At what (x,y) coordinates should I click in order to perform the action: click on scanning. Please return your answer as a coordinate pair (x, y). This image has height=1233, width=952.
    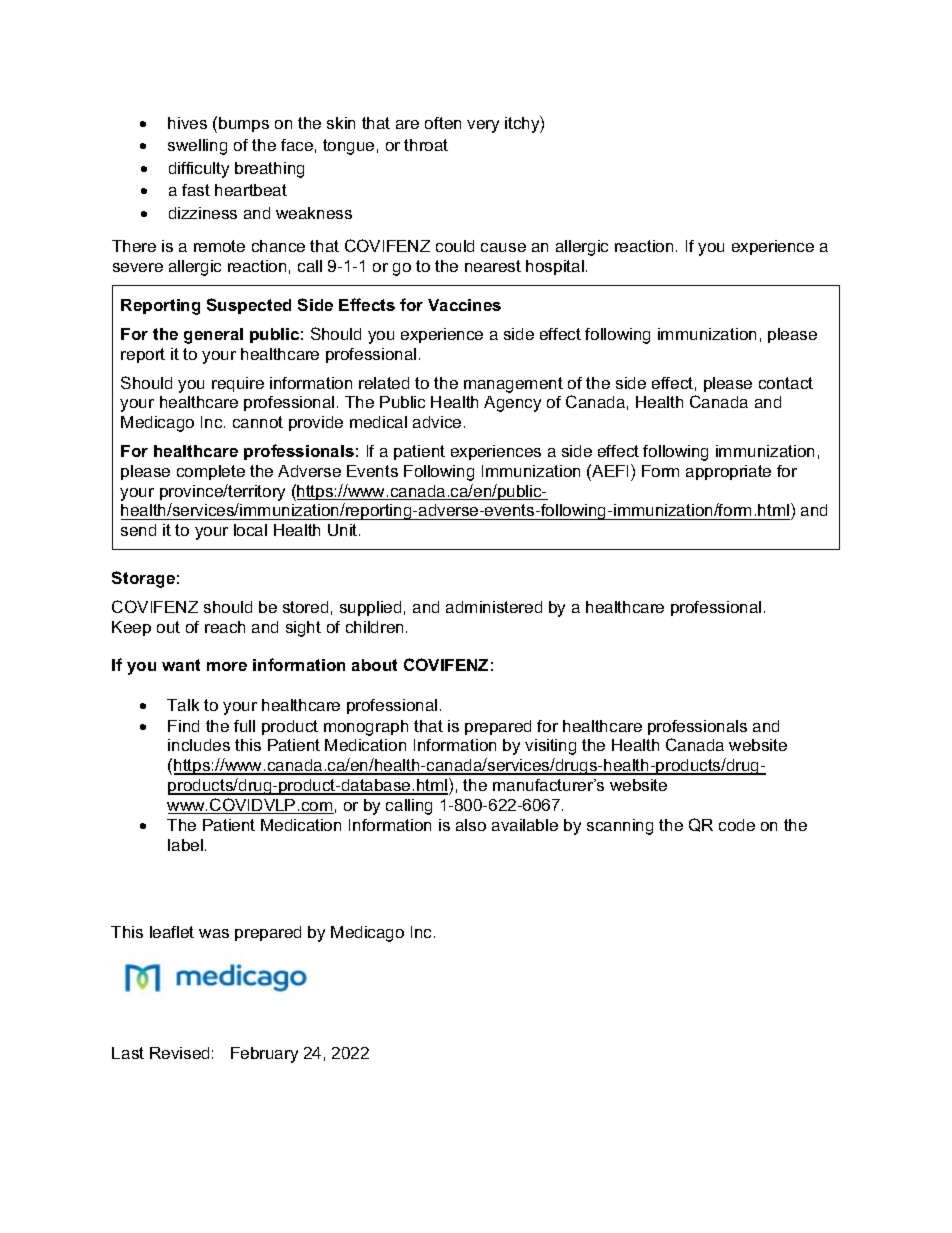
    Looking at the image, I should click on (620, 827).
